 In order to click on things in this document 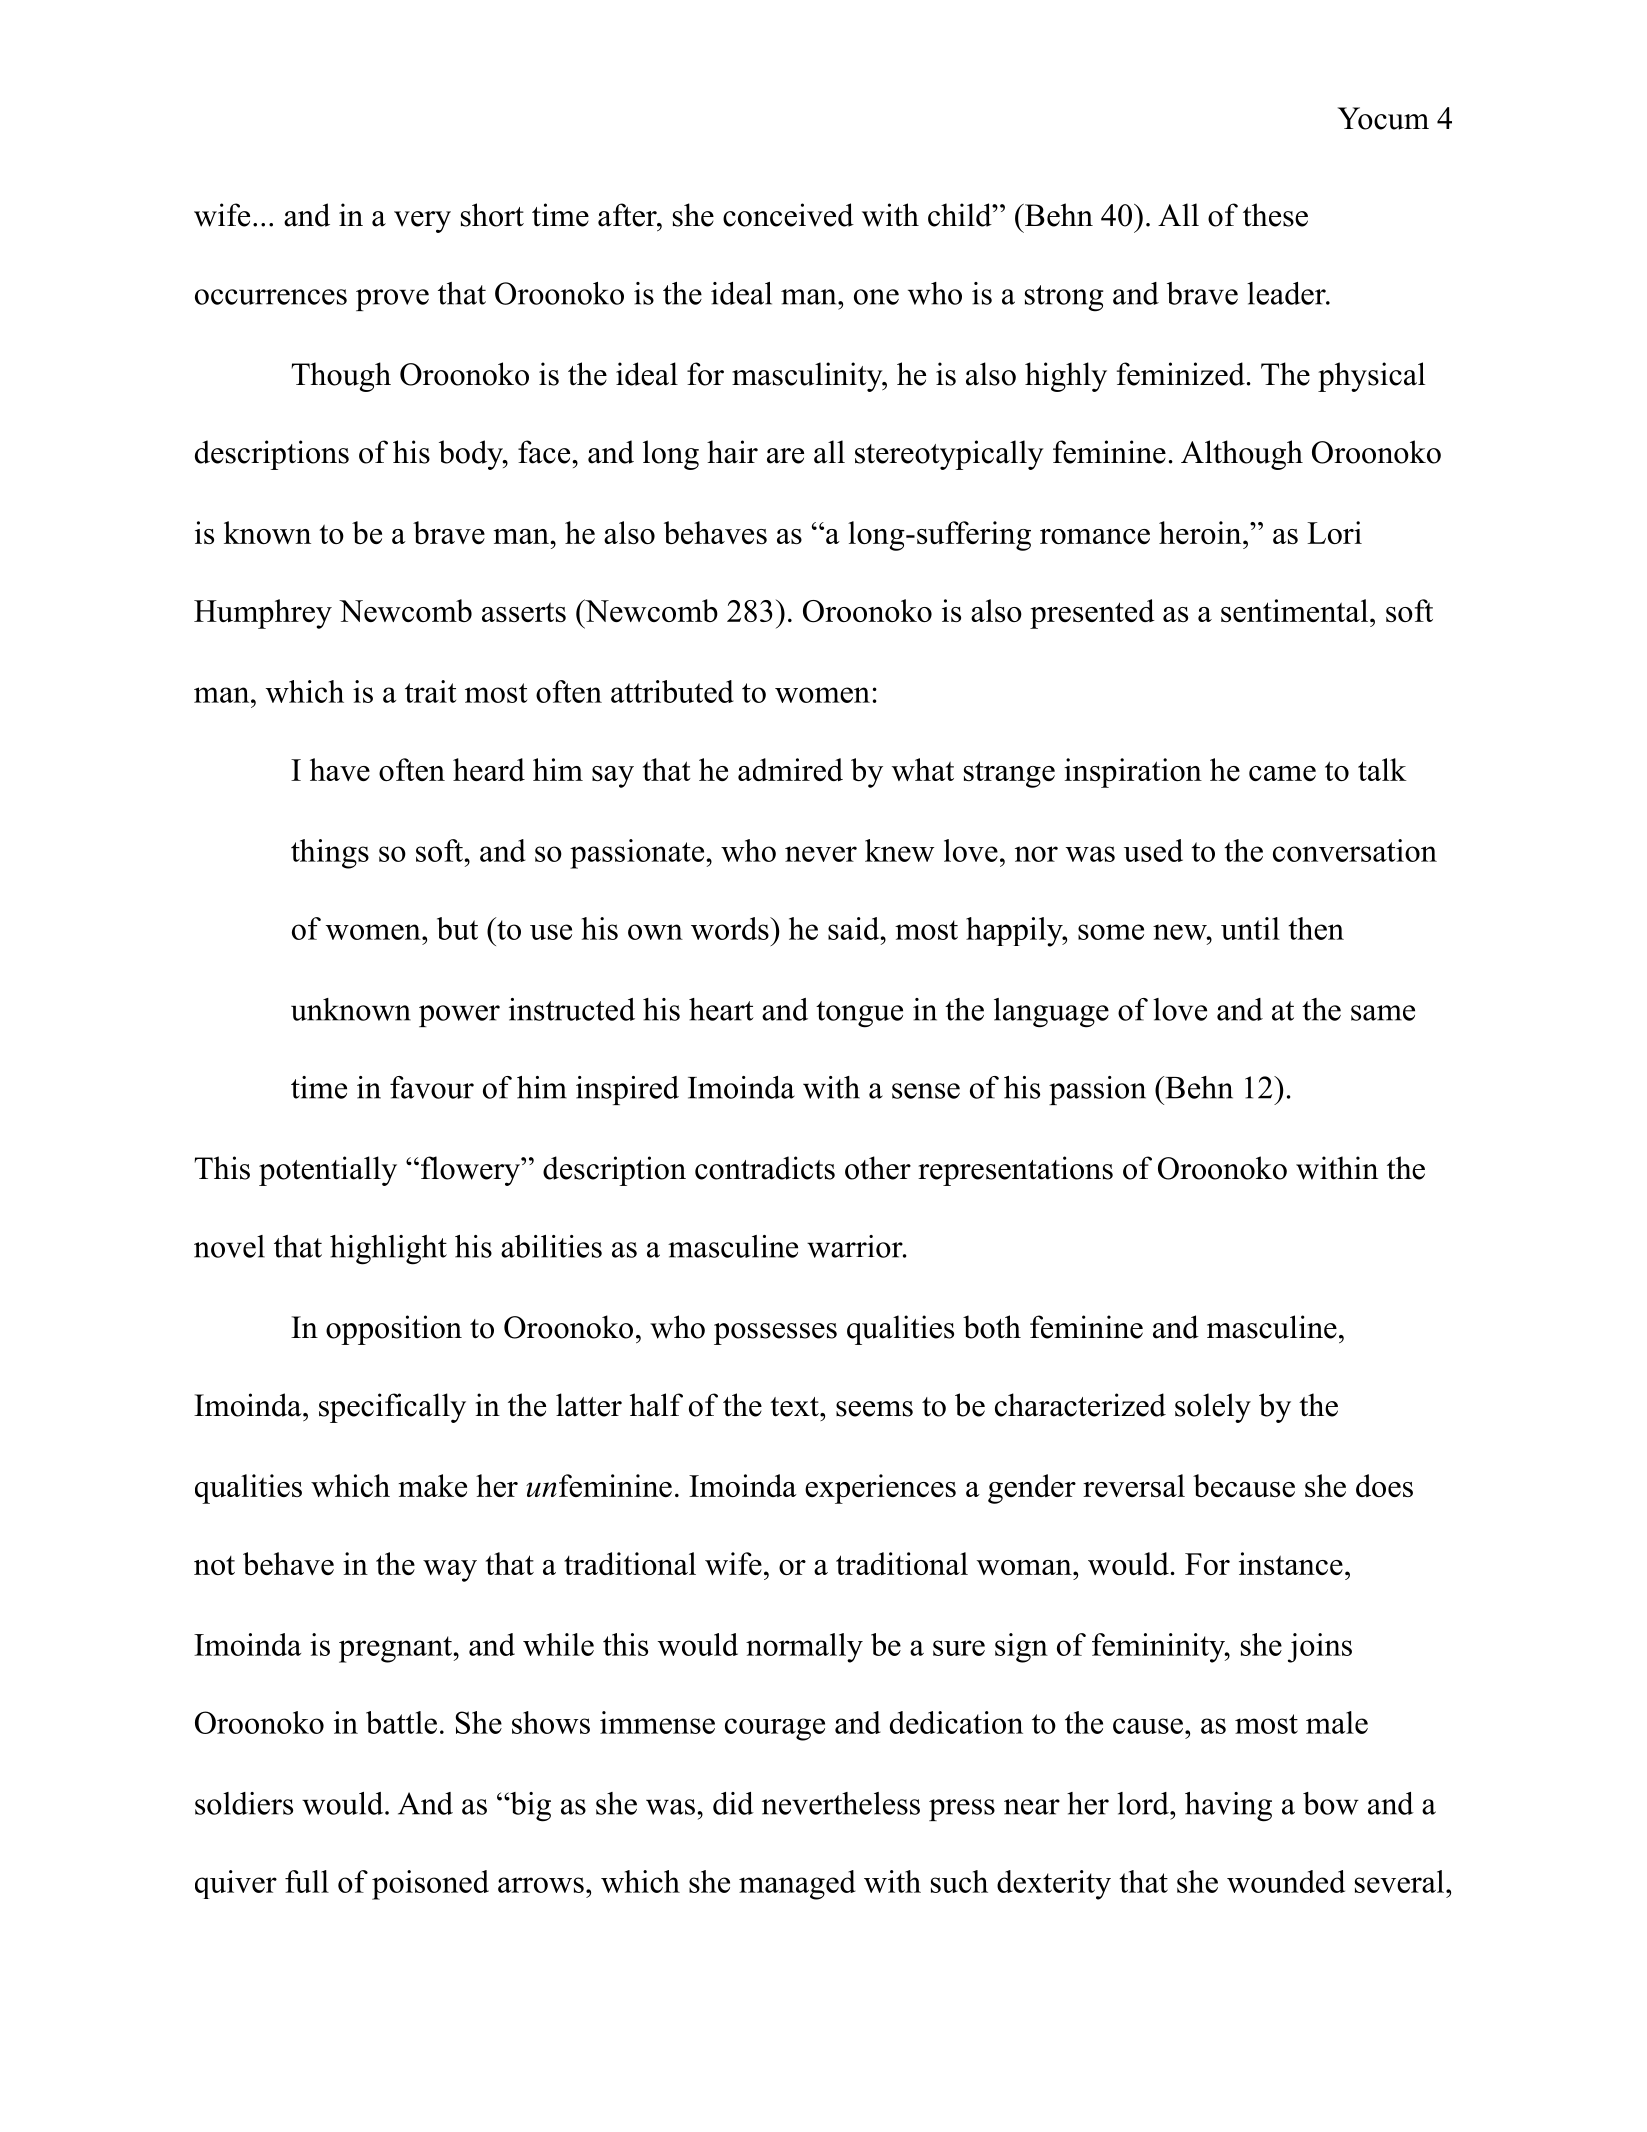, I will do `click(330, 854)`.
